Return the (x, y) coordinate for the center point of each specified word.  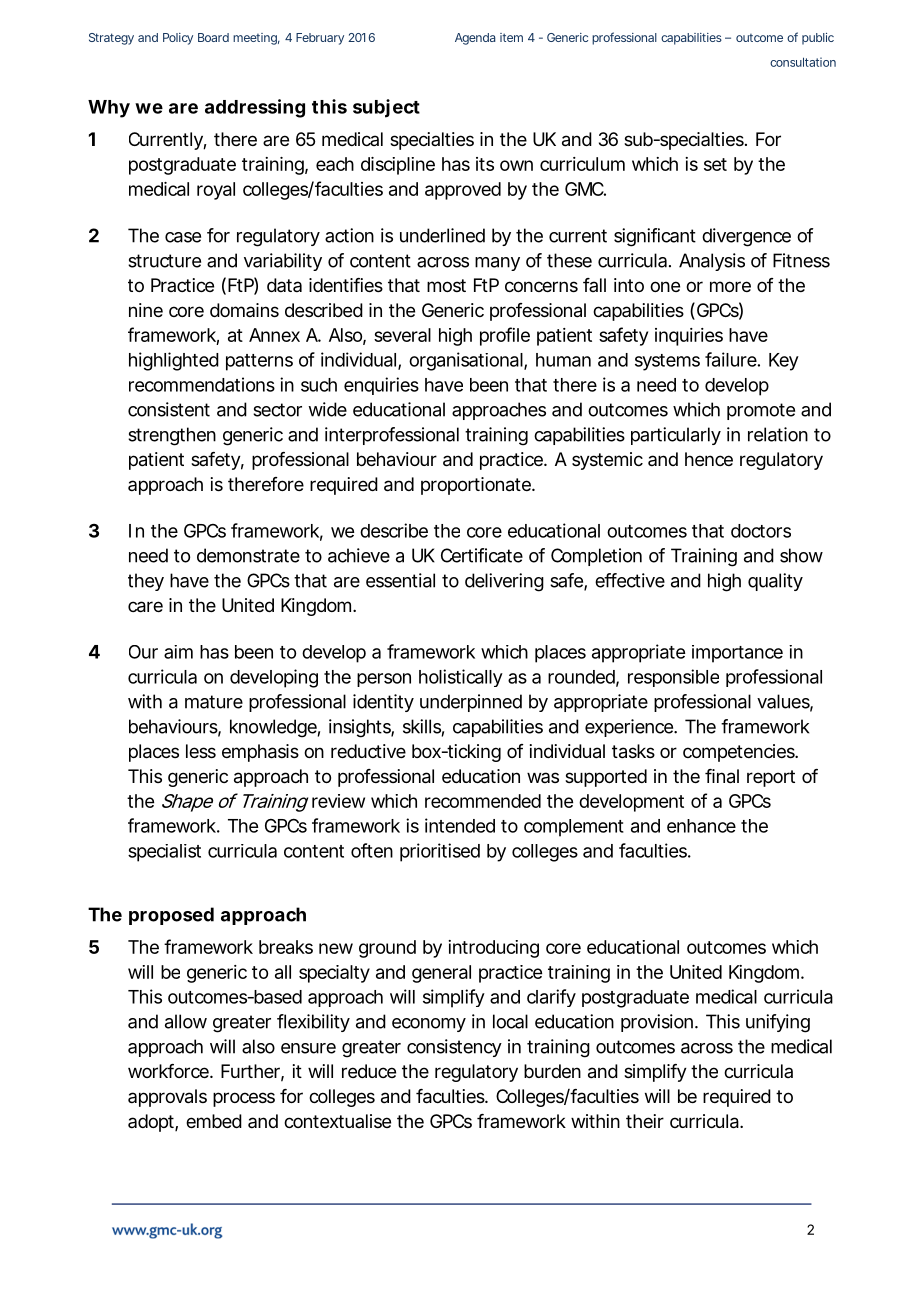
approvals (167, 1098)
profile (505, 336)
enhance (701, 826)
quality (775, 582)
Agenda (475, 39)
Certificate (482, 555)
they (146, 582)
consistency (454, 1048)
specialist (164, 853)
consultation (803, 62)
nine (146, 310)
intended (460, 825)
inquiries (689, 337)
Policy (178, 39)
